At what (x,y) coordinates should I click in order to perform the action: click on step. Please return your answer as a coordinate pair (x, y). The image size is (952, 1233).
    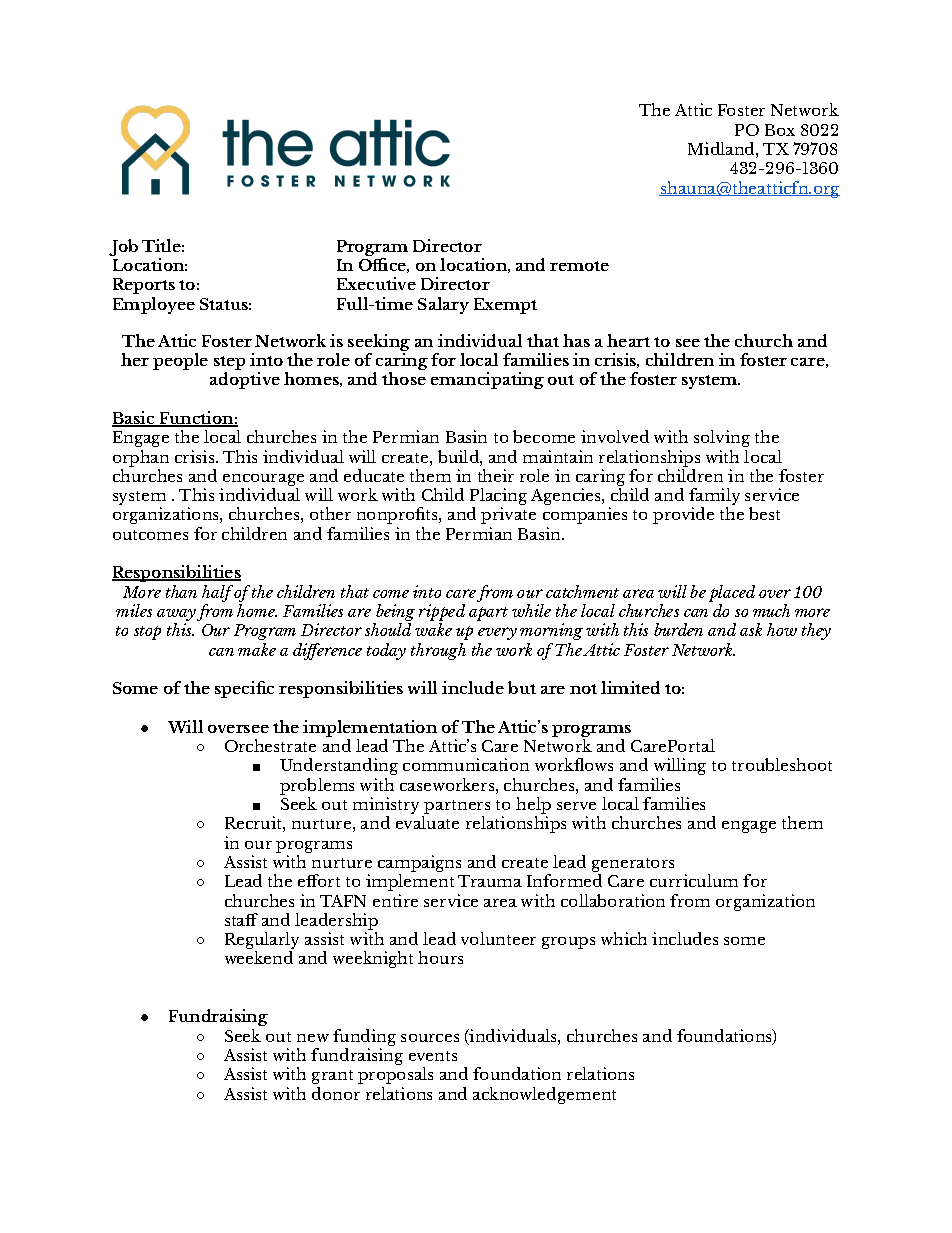
    Looking at the image, I should click on (229, 364).
